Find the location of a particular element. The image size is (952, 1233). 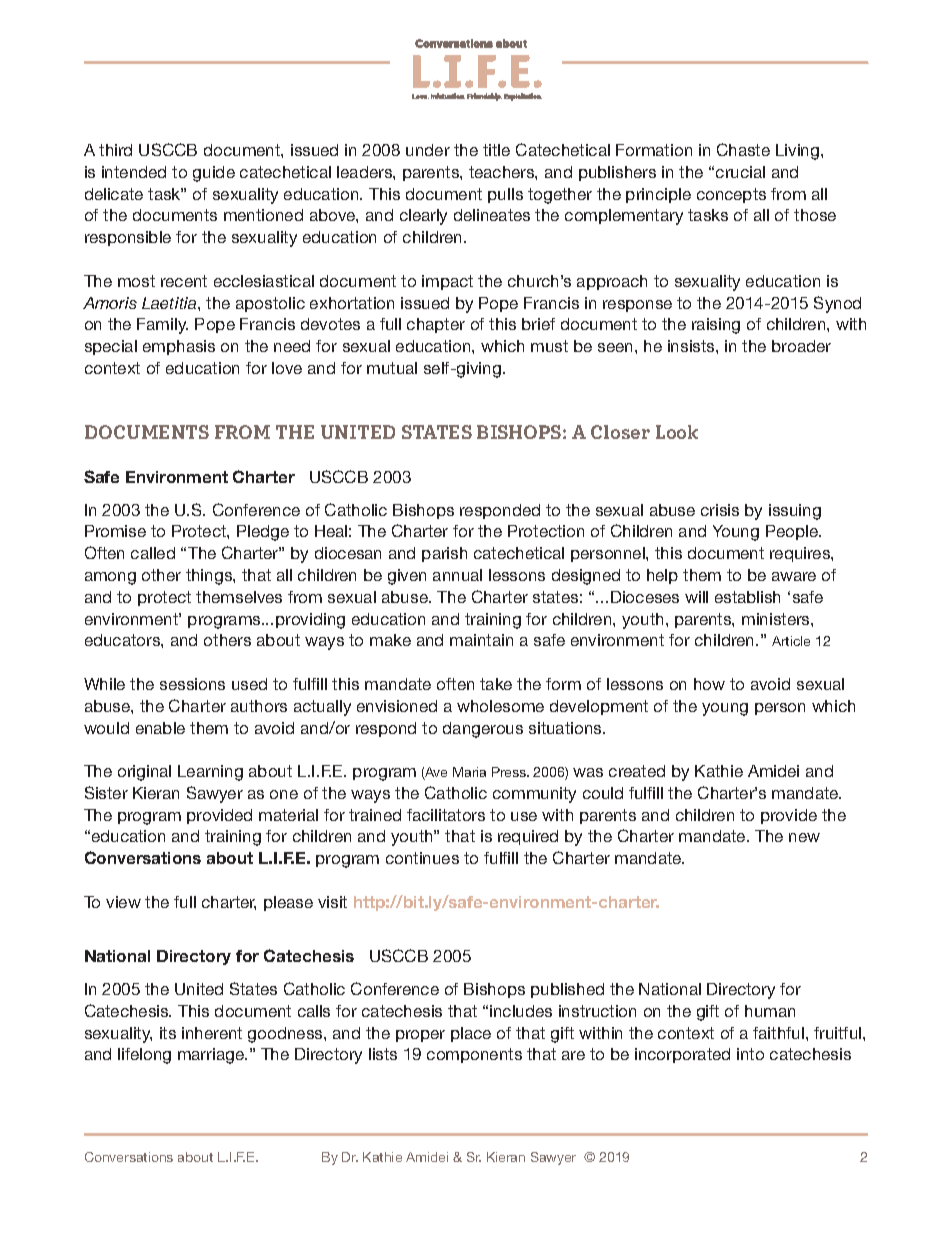

faithful is located at coordinates (778, 1033).
